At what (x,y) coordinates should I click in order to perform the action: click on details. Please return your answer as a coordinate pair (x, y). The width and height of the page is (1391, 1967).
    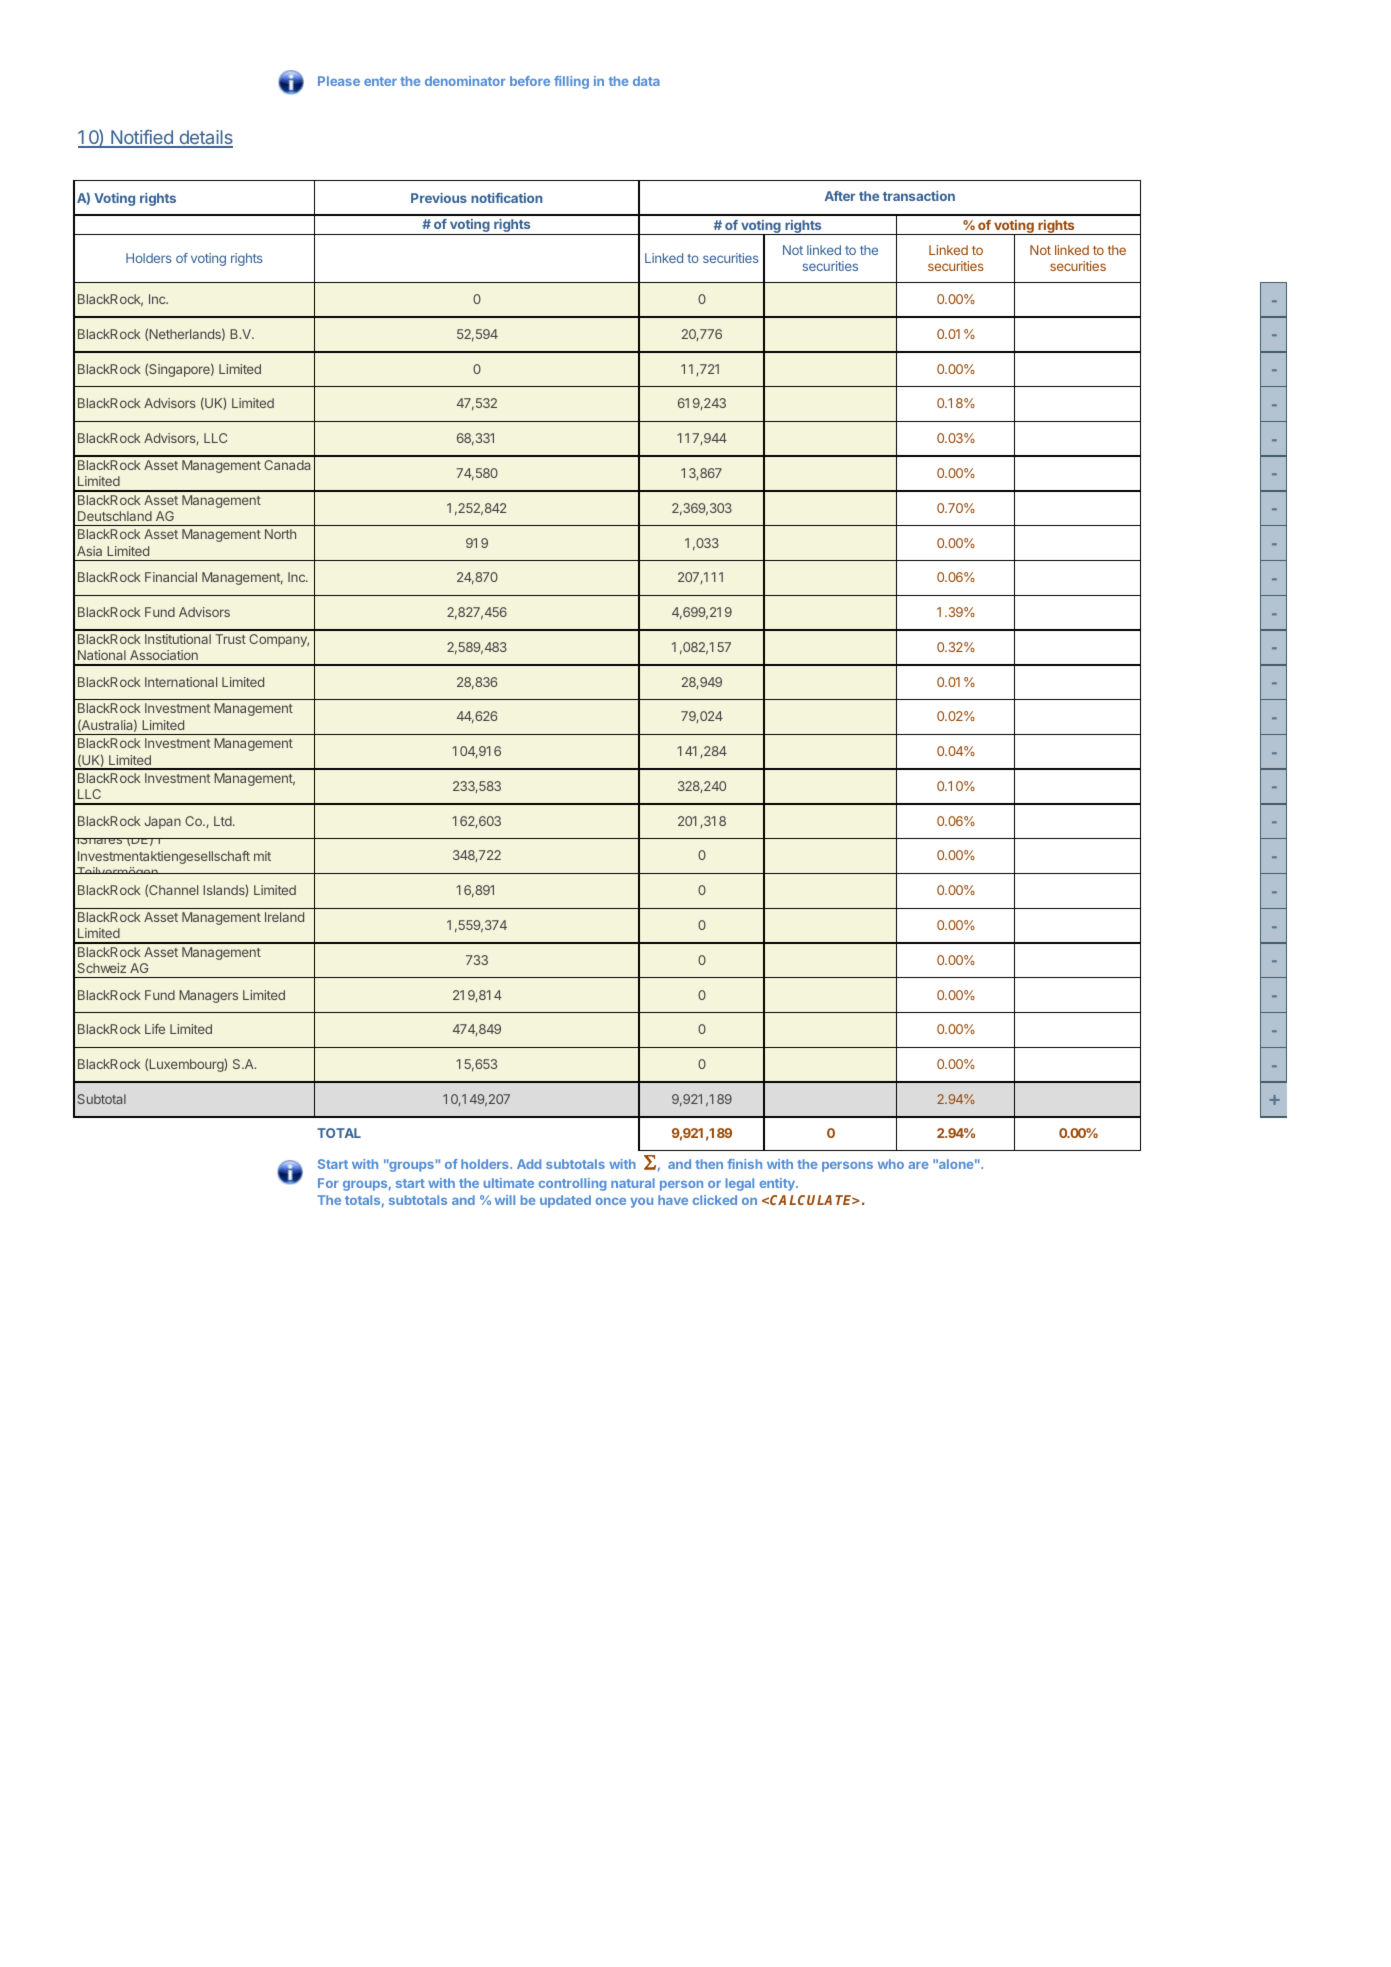
    Looking at the image, I should click on (205, 138).
